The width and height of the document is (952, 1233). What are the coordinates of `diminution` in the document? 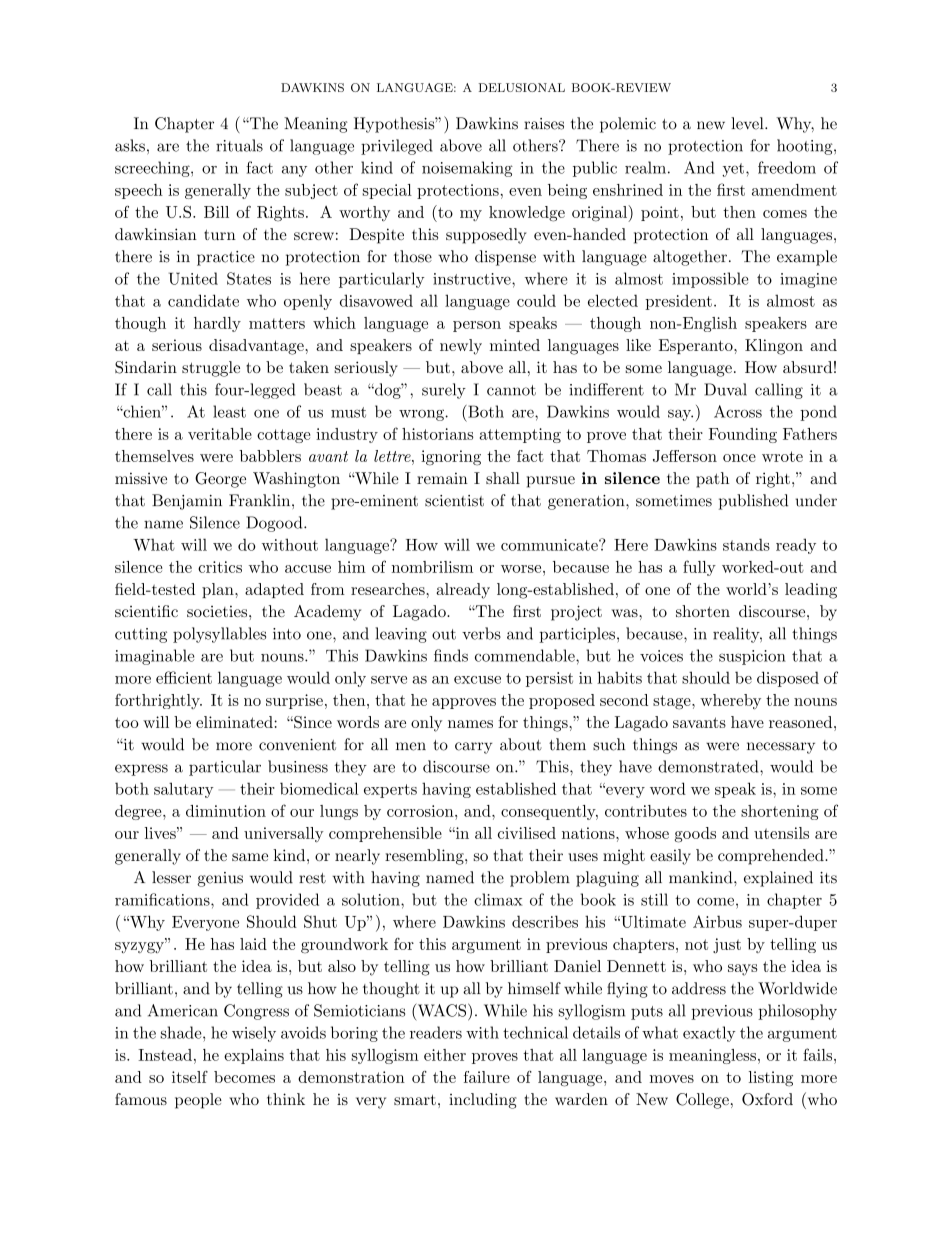 It's located at (226, 811).
